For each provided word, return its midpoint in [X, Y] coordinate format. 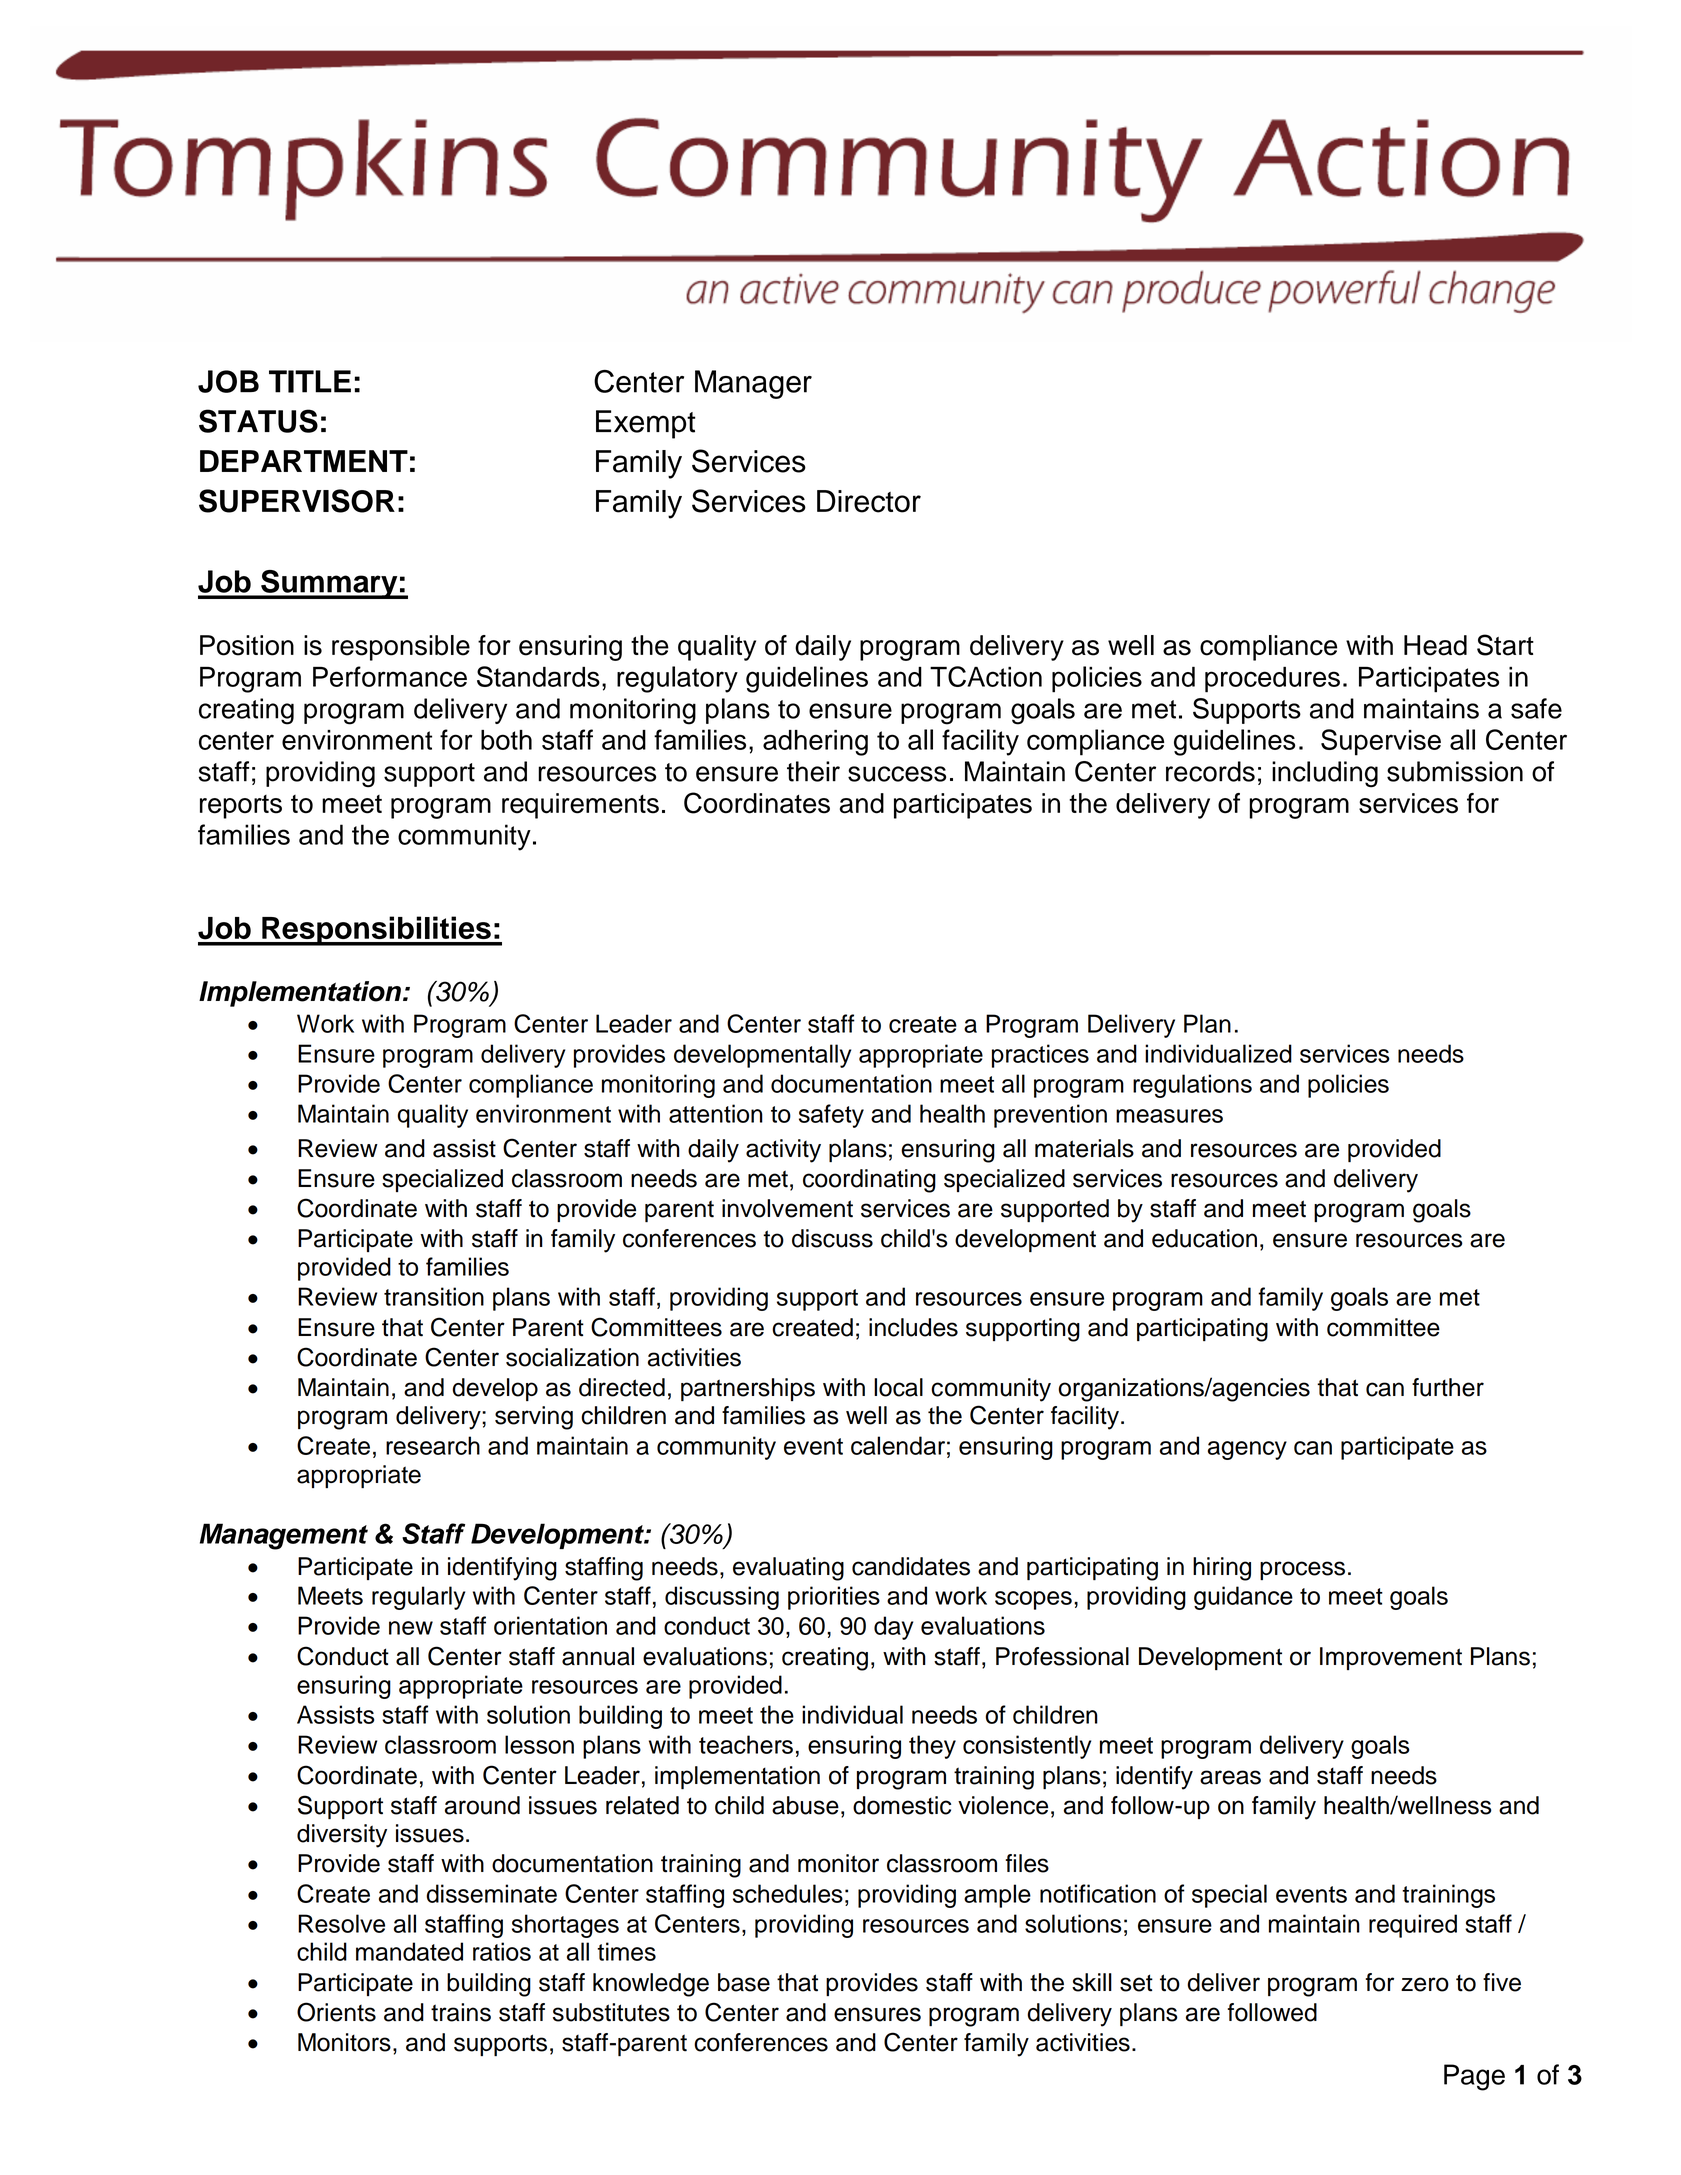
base [744, 1982]
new [411, 1628]
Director [869, 501]
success [897, 774]
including [1325, 774]
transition [434, 1296]
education [1204, 1238]
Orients [336, 2012]
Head [1435, 645]
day [893, 1628]
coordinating [869, 1181]
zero [1425, 1984]
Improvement [1391, 1658]
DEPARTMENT [304, 461]
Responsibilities [376, 931]
